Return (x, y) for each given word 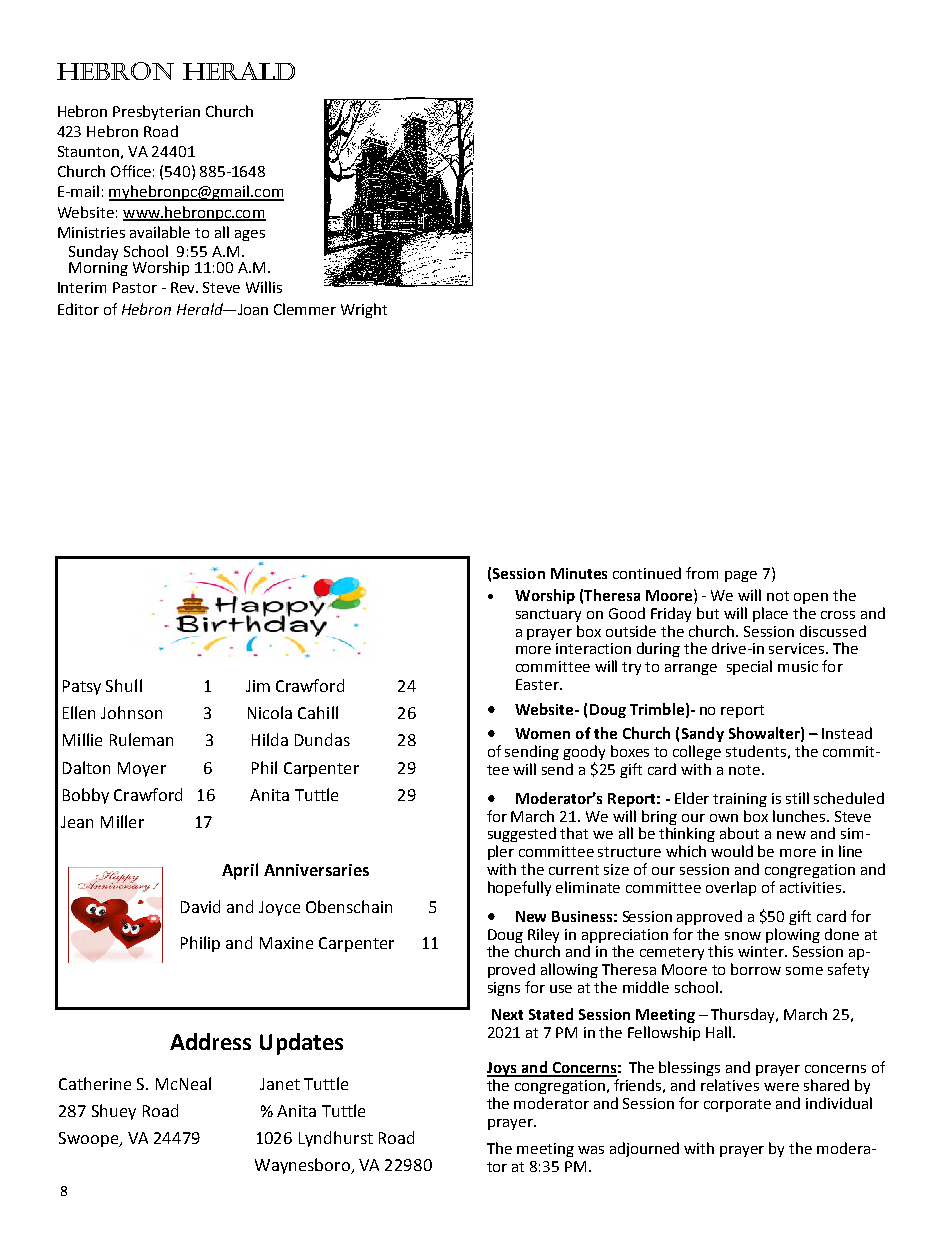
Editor (78, 309)
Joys (503, 1069)
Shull (124, 685)
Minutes (579, 573)
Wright (364, 310)
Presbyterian (156, 112)
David (200, 906)
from (702, 573)
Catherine (95, 1083)
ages (250, 235)
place (770, 614)
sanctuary (548, 615)
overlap (731, 888)
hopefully (519, 888)
